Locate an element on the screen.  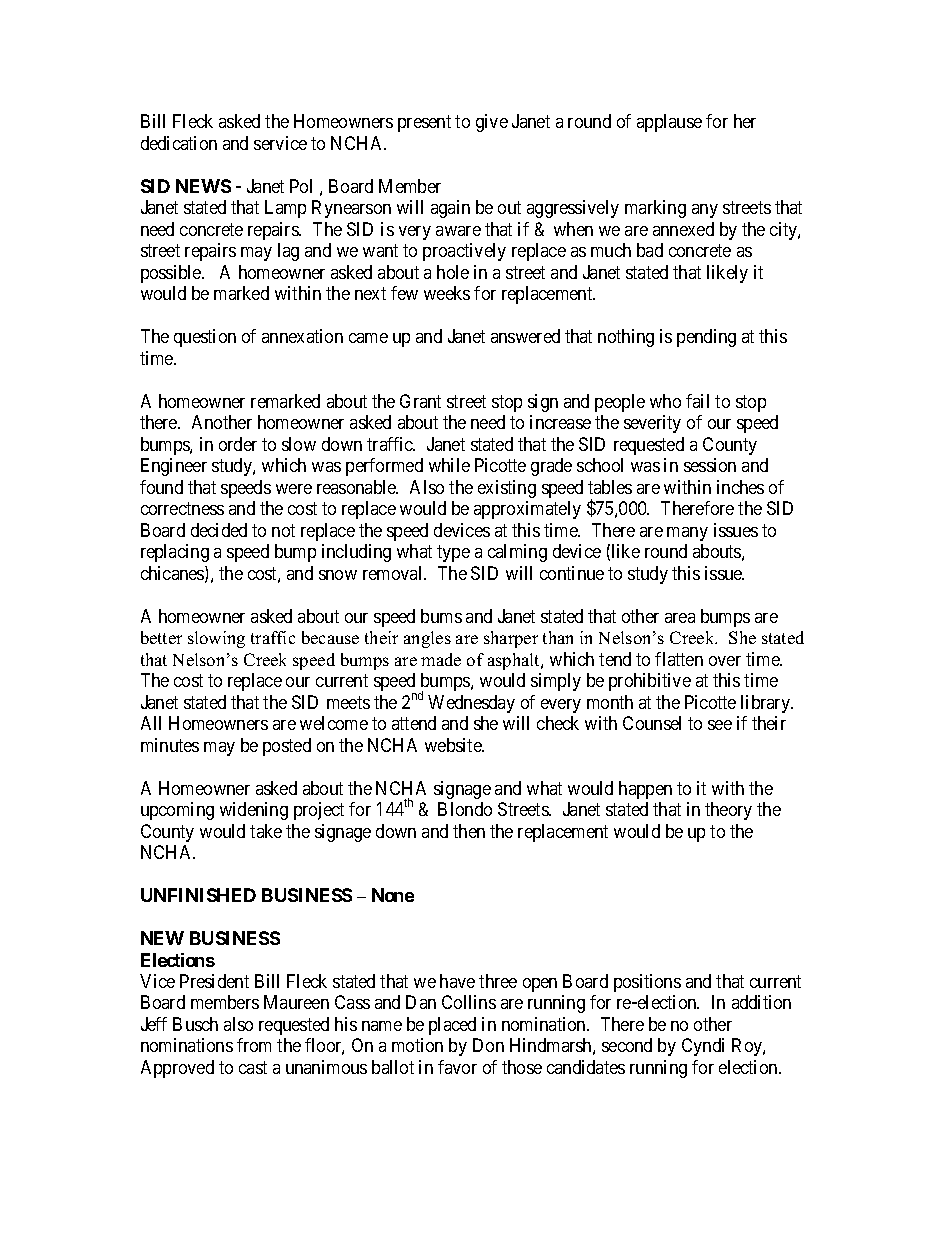
dedication is located at coordinates (179, 143).
